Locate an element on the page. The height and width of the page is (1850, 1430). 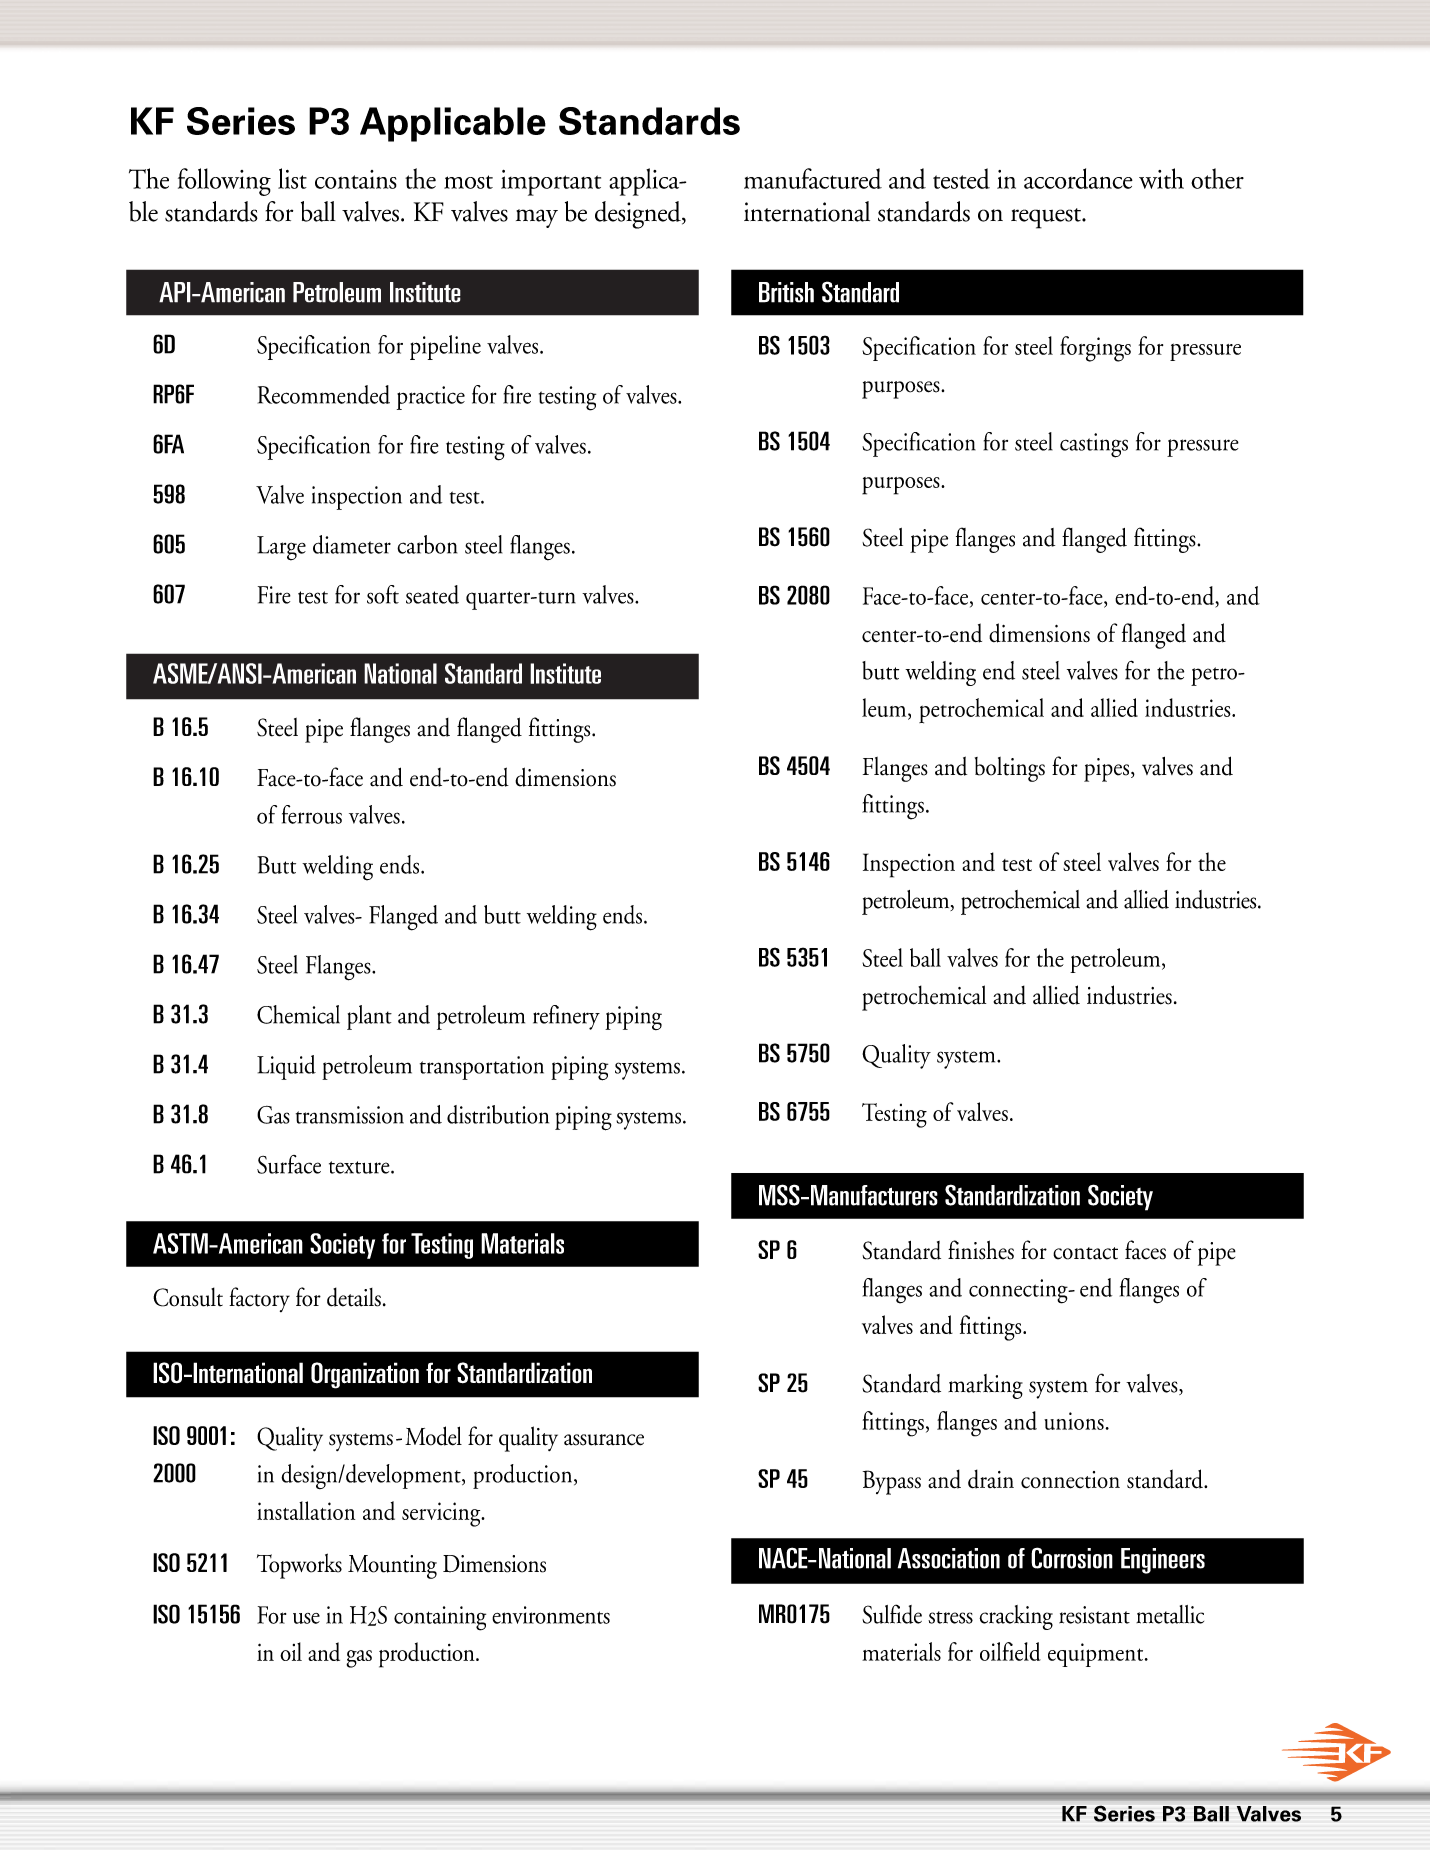
distribution is located at coordinates (498, 1114).
